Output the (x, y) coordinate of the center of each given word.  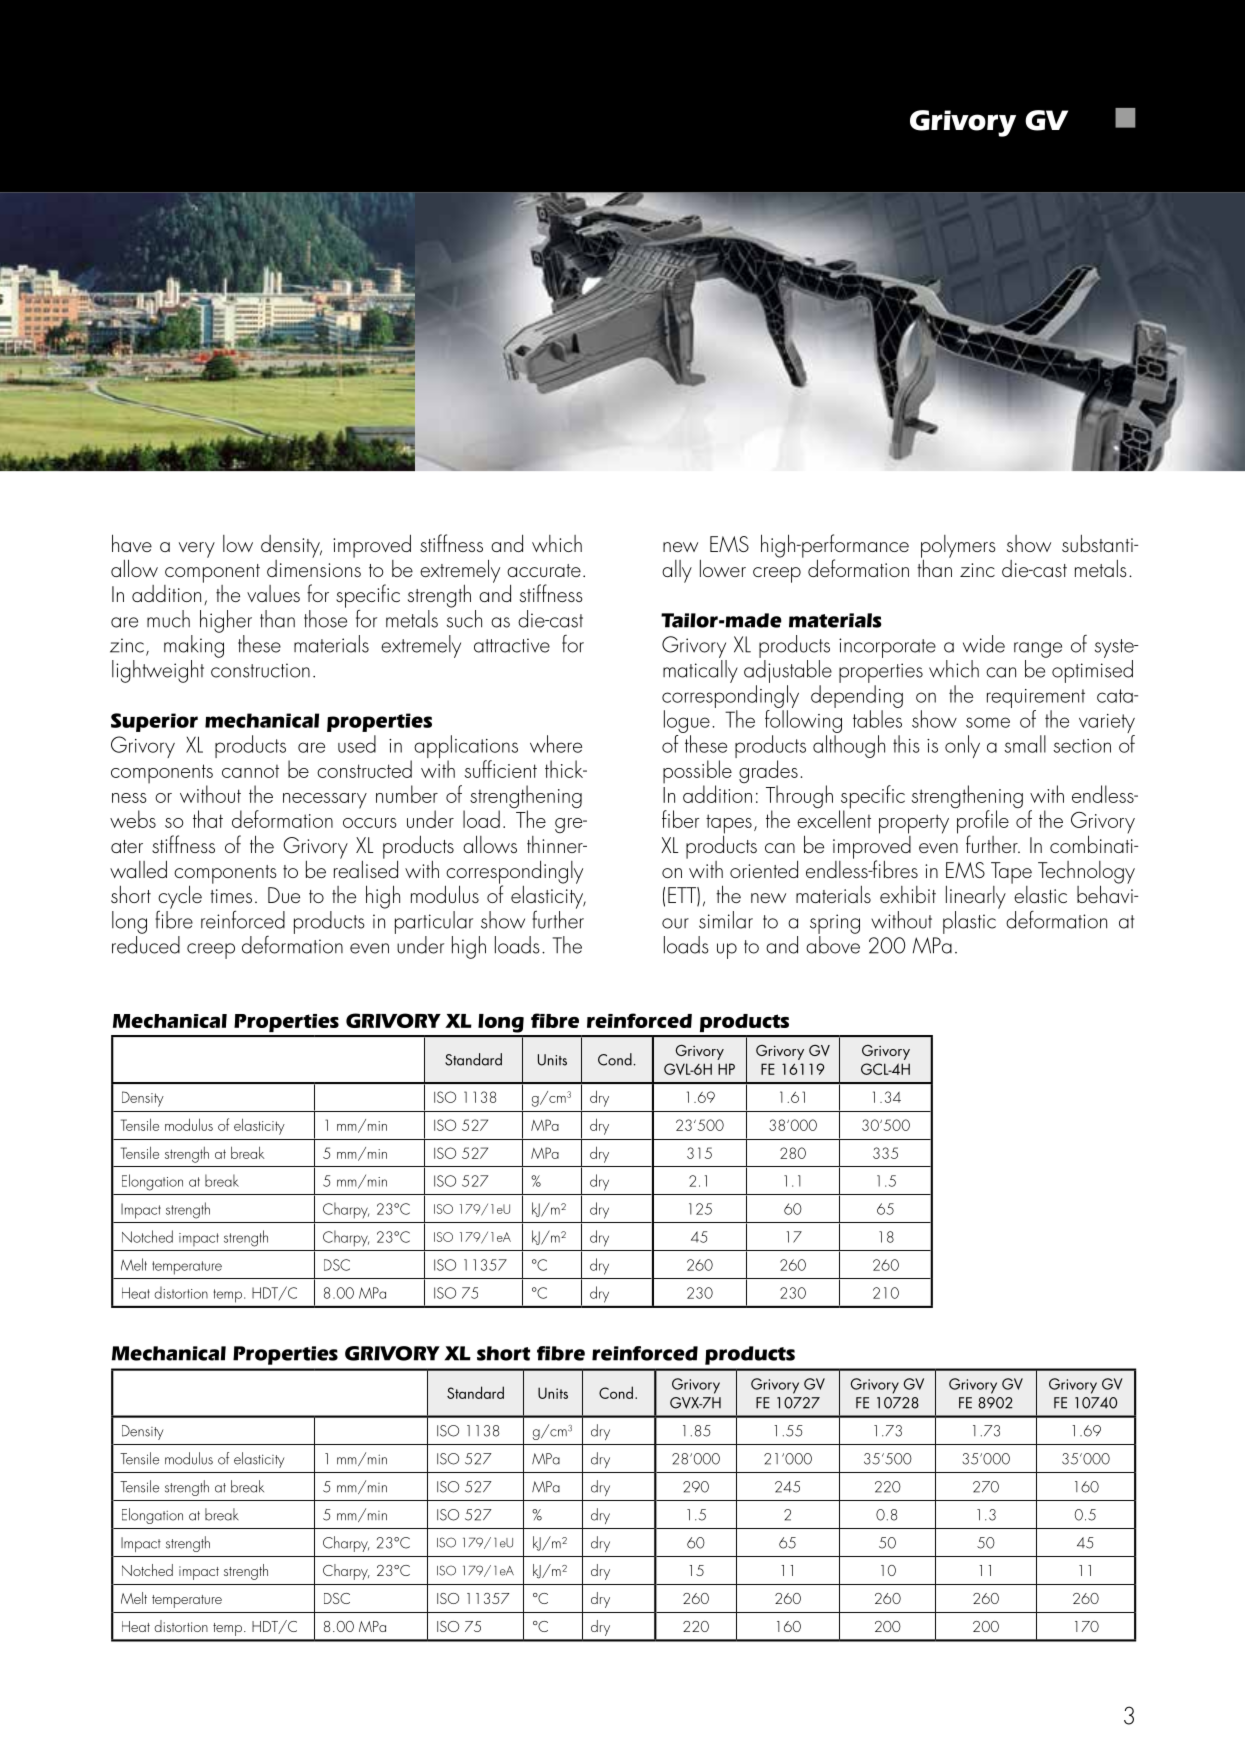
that (208, 819)
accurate (544, 570)
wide (984, 644)
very (197, 550)
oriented (764, 869)
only (962, 746)
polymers (958, 547)
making (194, 646)
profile (982, 822)
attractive (512, 645)
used (357, 744)
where (556, 744)
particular (434, 922)
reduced (146, 945)
